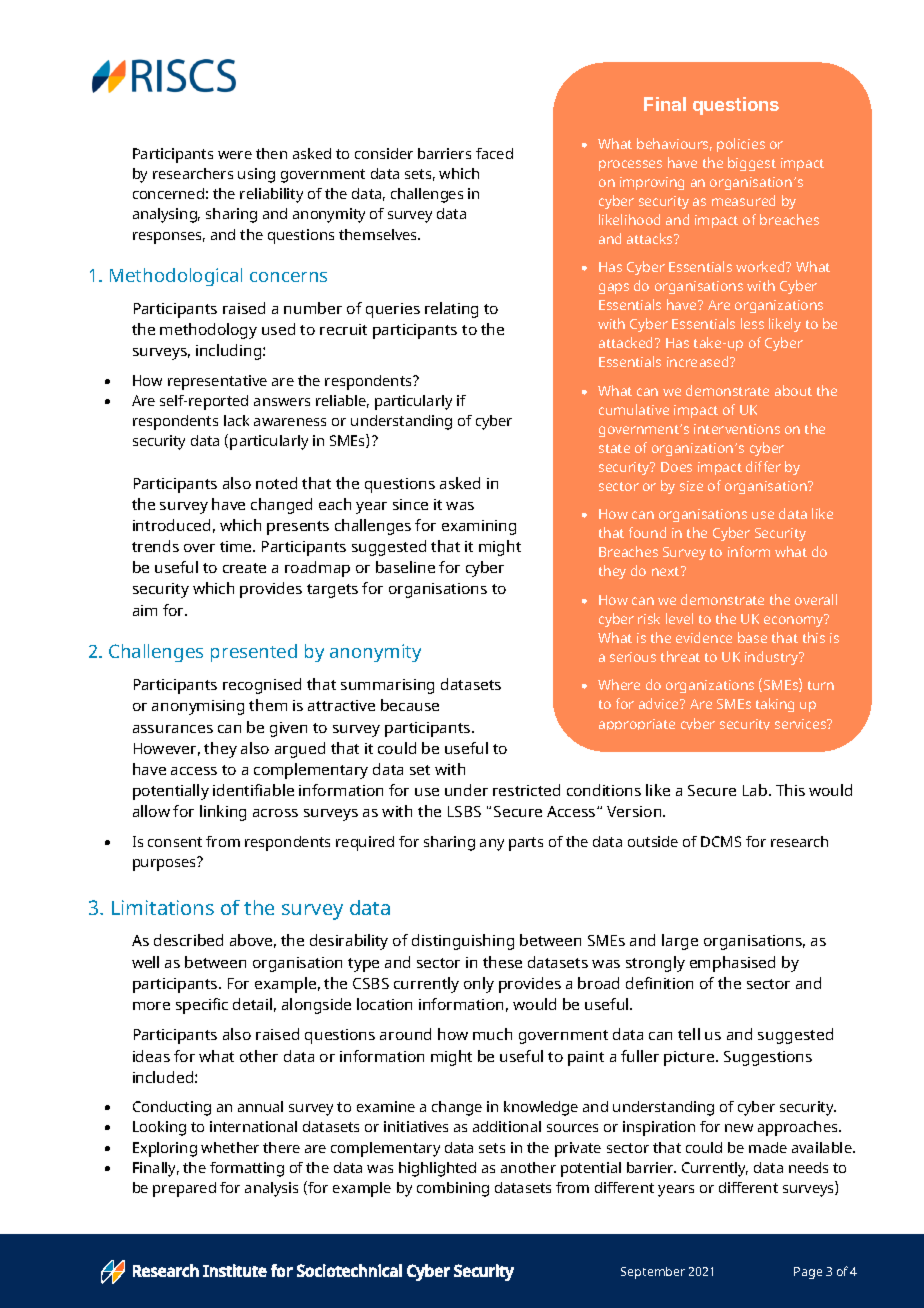 The image size is (924, 1308). Describe the element at coordinates (202, 1006) in the page. I see `specific` at that location.
